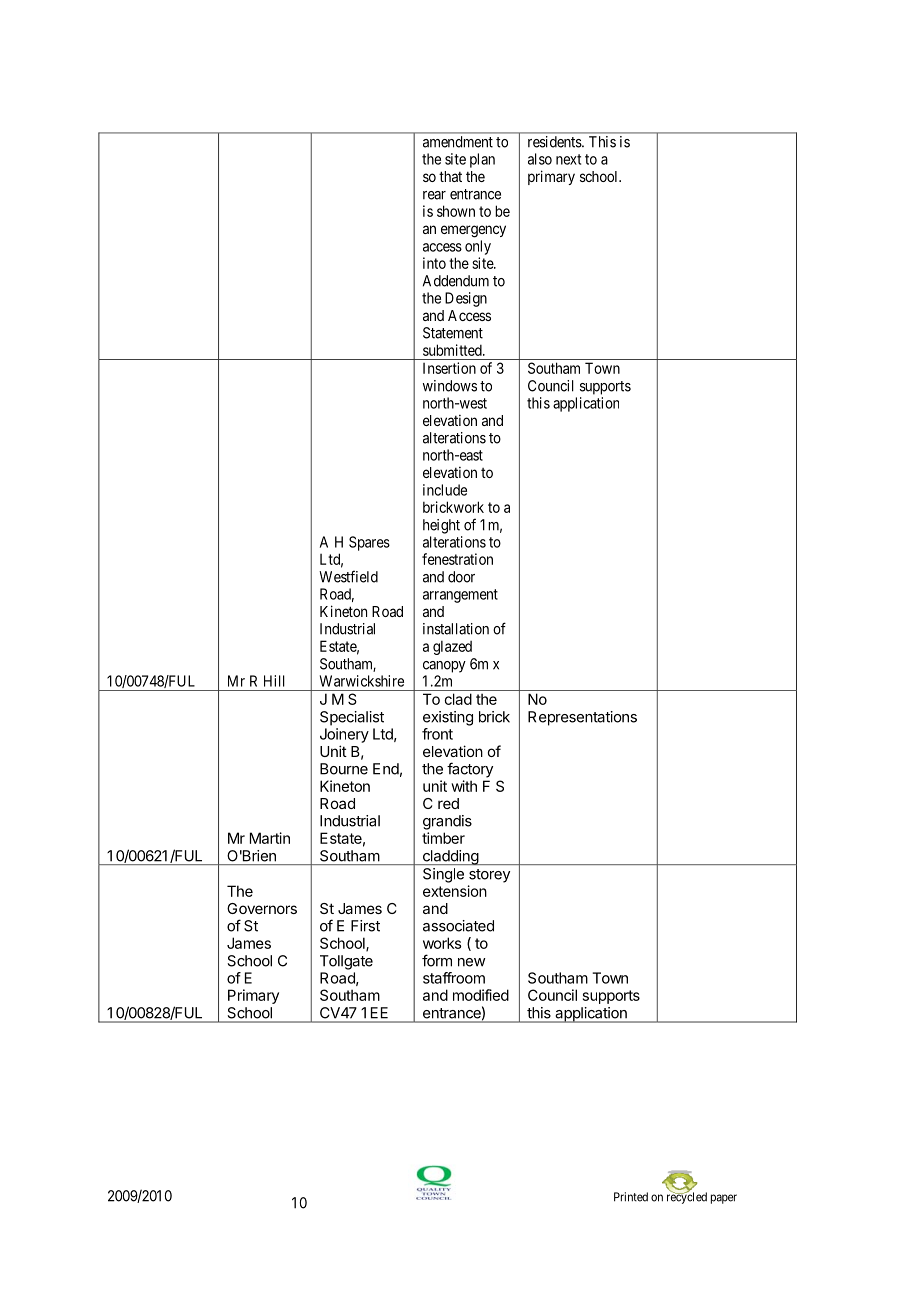 This screenshot has width=924, height=1308. What do you see at coordinates (687, 1197) in the screenshot?
I see `recycled` at bounding box center [687, 1197].
